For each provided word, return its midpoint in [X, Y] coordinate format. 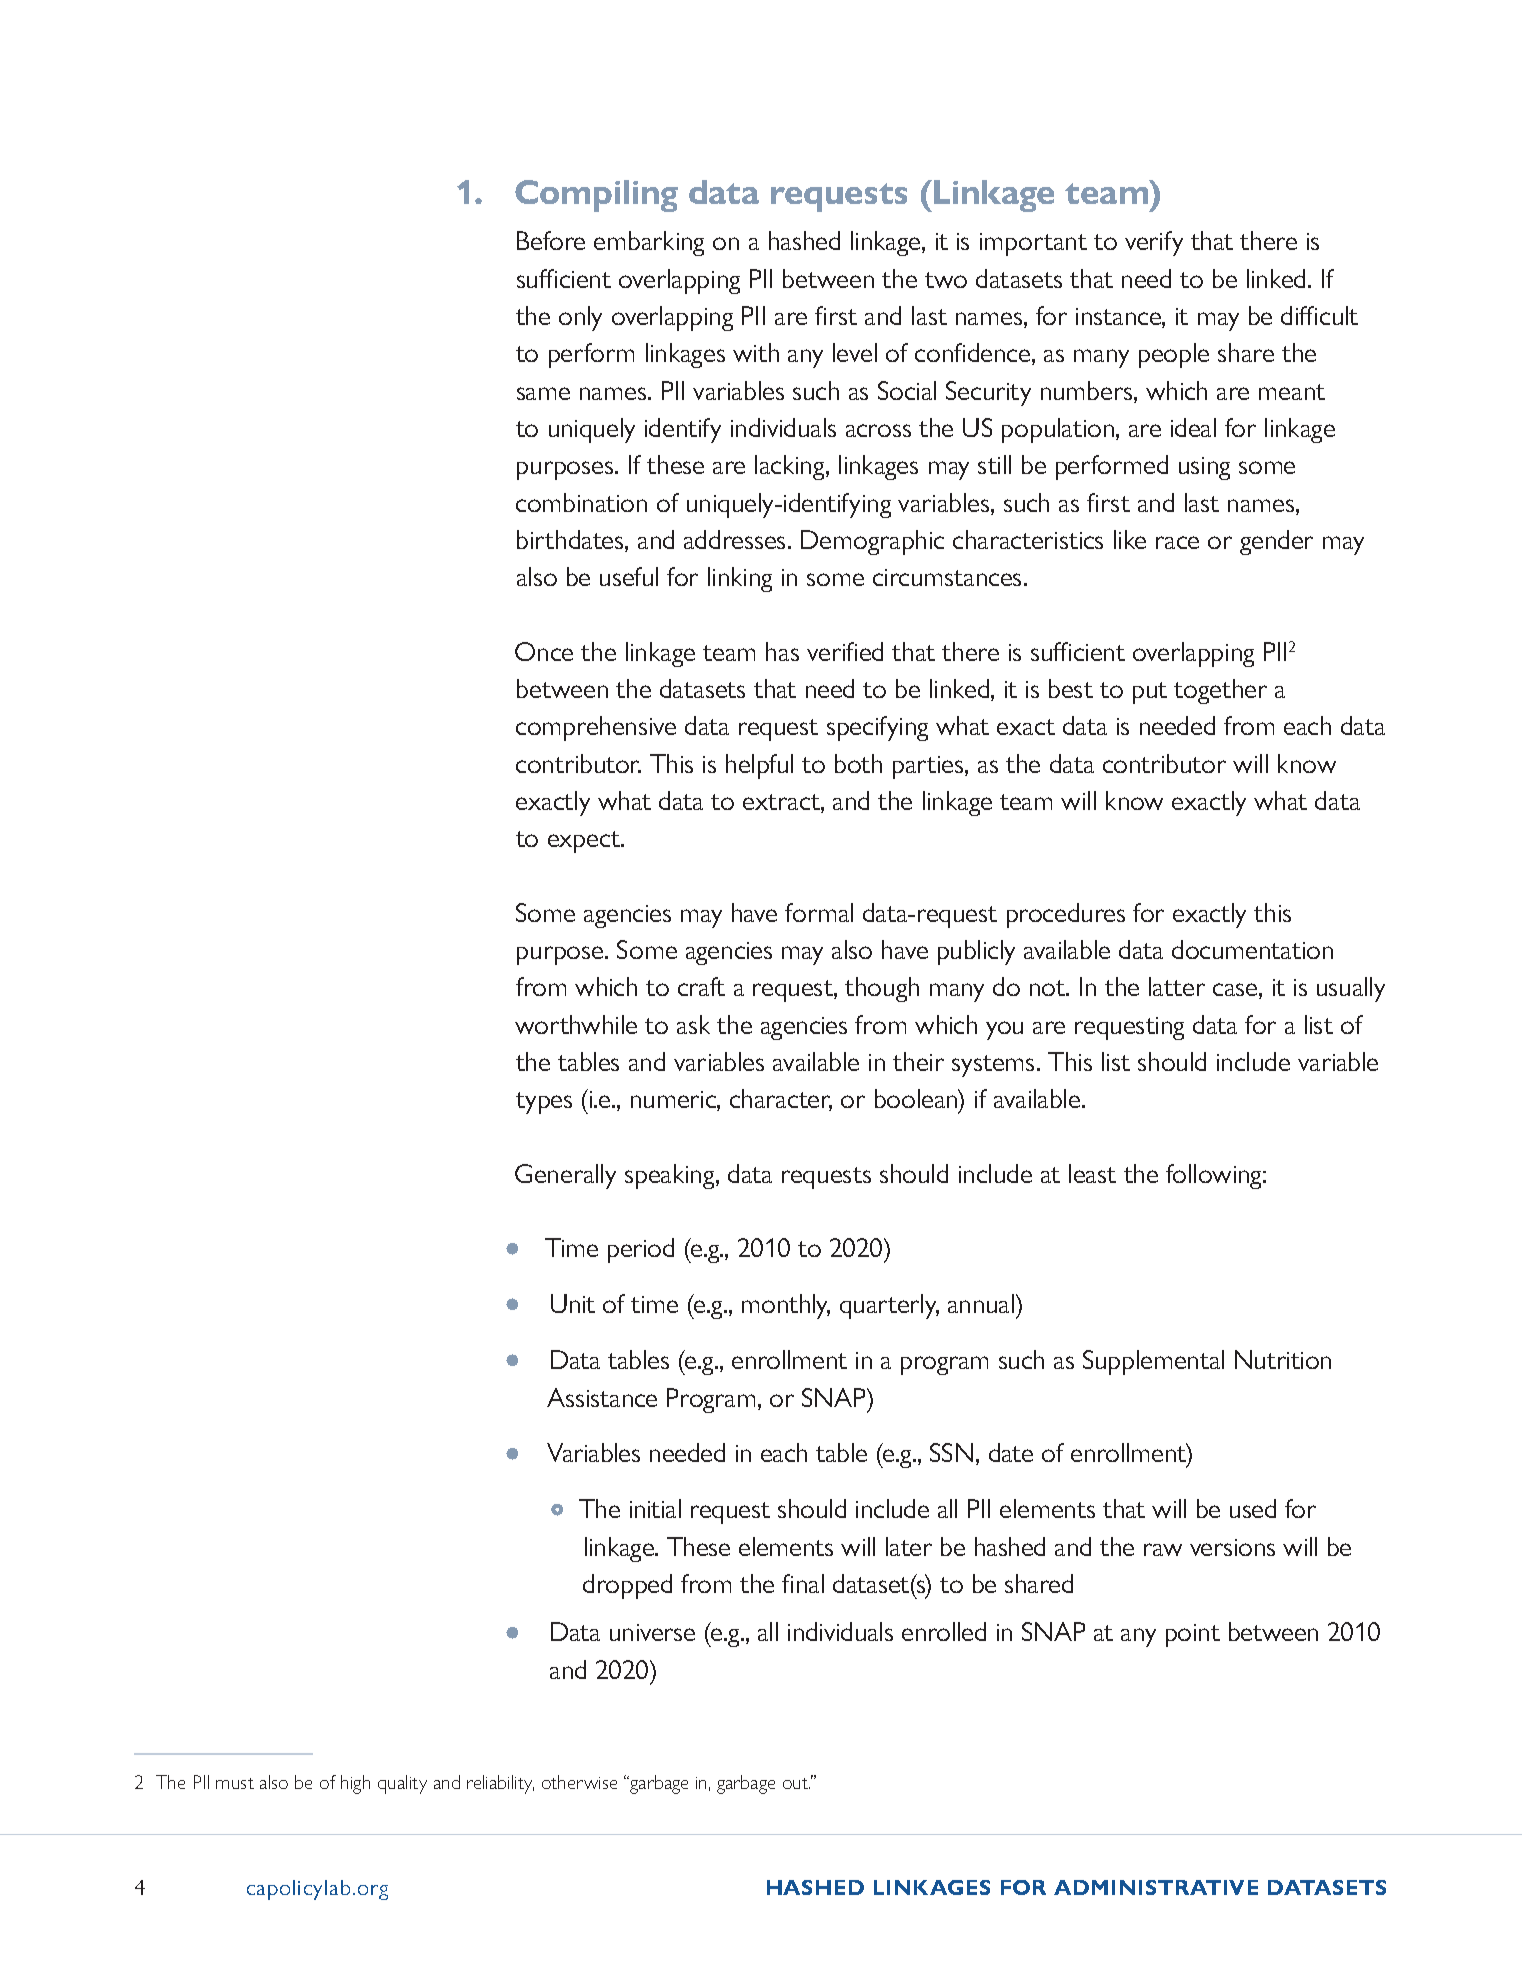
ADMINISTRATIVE [1156, 1887]
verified [845, 651]
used [1253, 1508]
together [1220, 691]
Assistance [602, 1397]
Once [544, 651]
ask [693, 1024]
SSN [951, 1452]
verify [1154, 243]
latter [1177, 986]
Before [551, 240]
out [796, 1783]
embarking [649, 243]
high [355, 1784]
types [544, 1103]
